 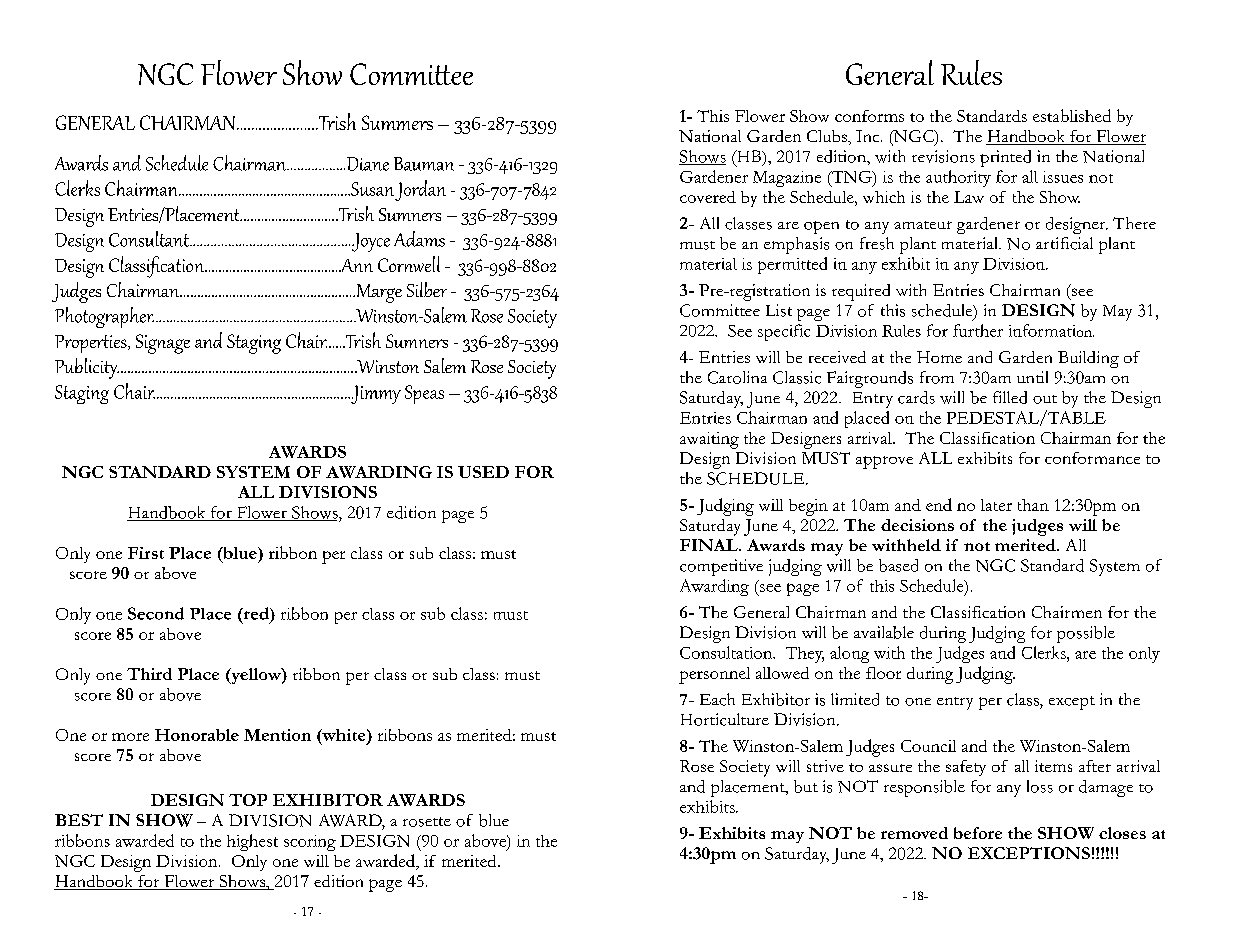 I want to click on Summers, so click(x=397, y=122).
